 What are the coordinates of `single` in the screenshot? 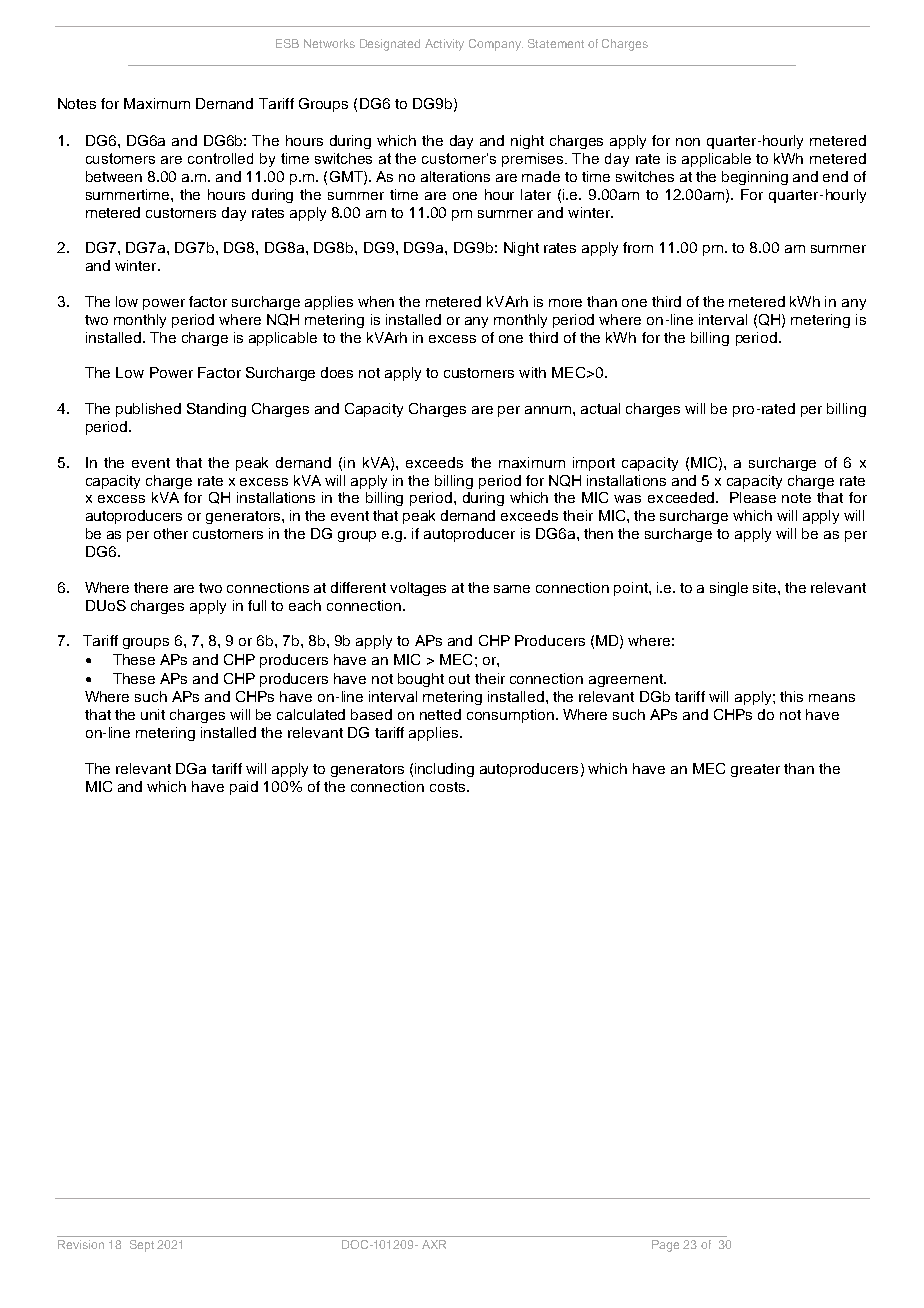 It's located at (729, 589).
